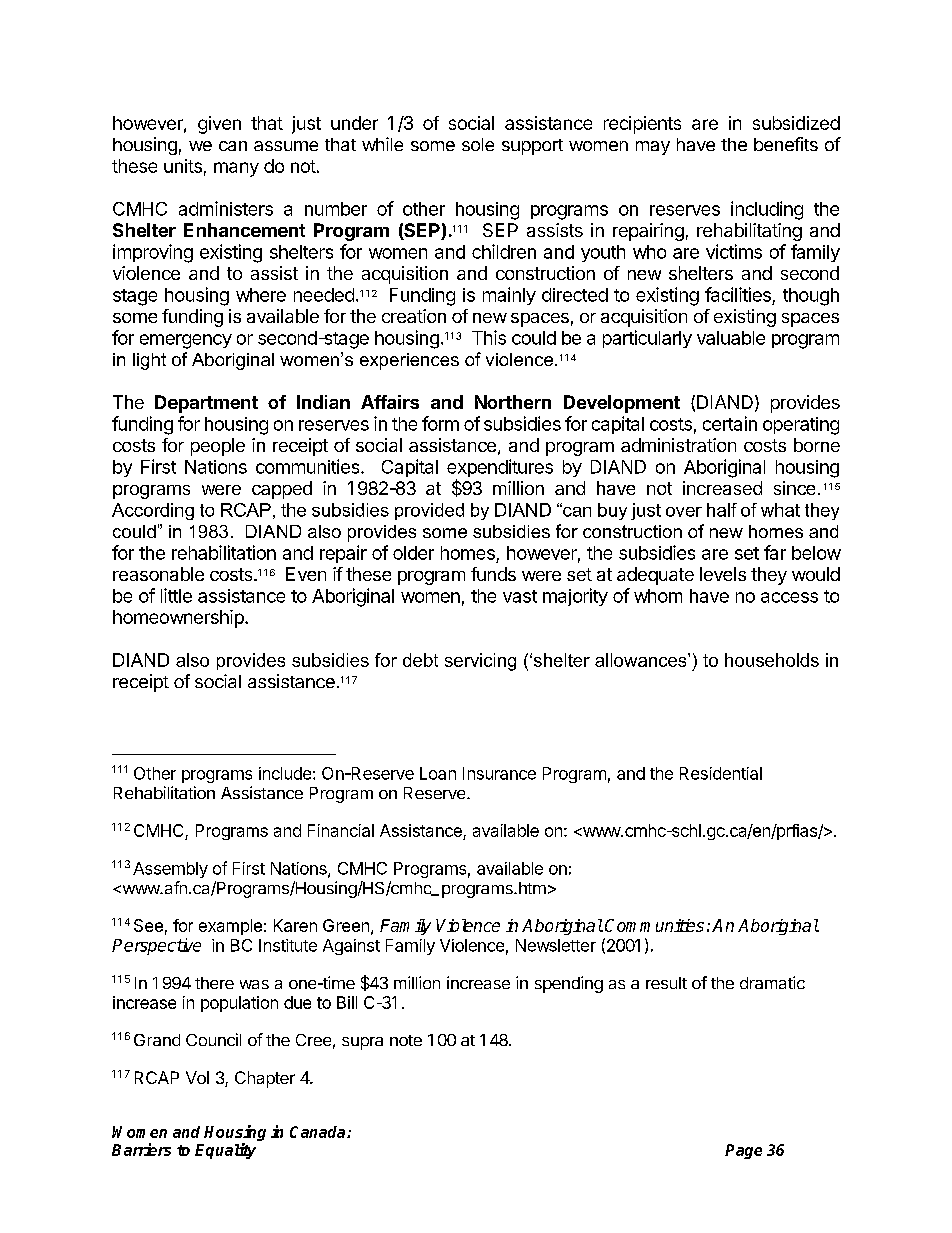 Image resolution: width=952 pixels, height=1233 pixels. Describe the element at coordinates (743, 1151) in the page. I see `Page` at that location.
